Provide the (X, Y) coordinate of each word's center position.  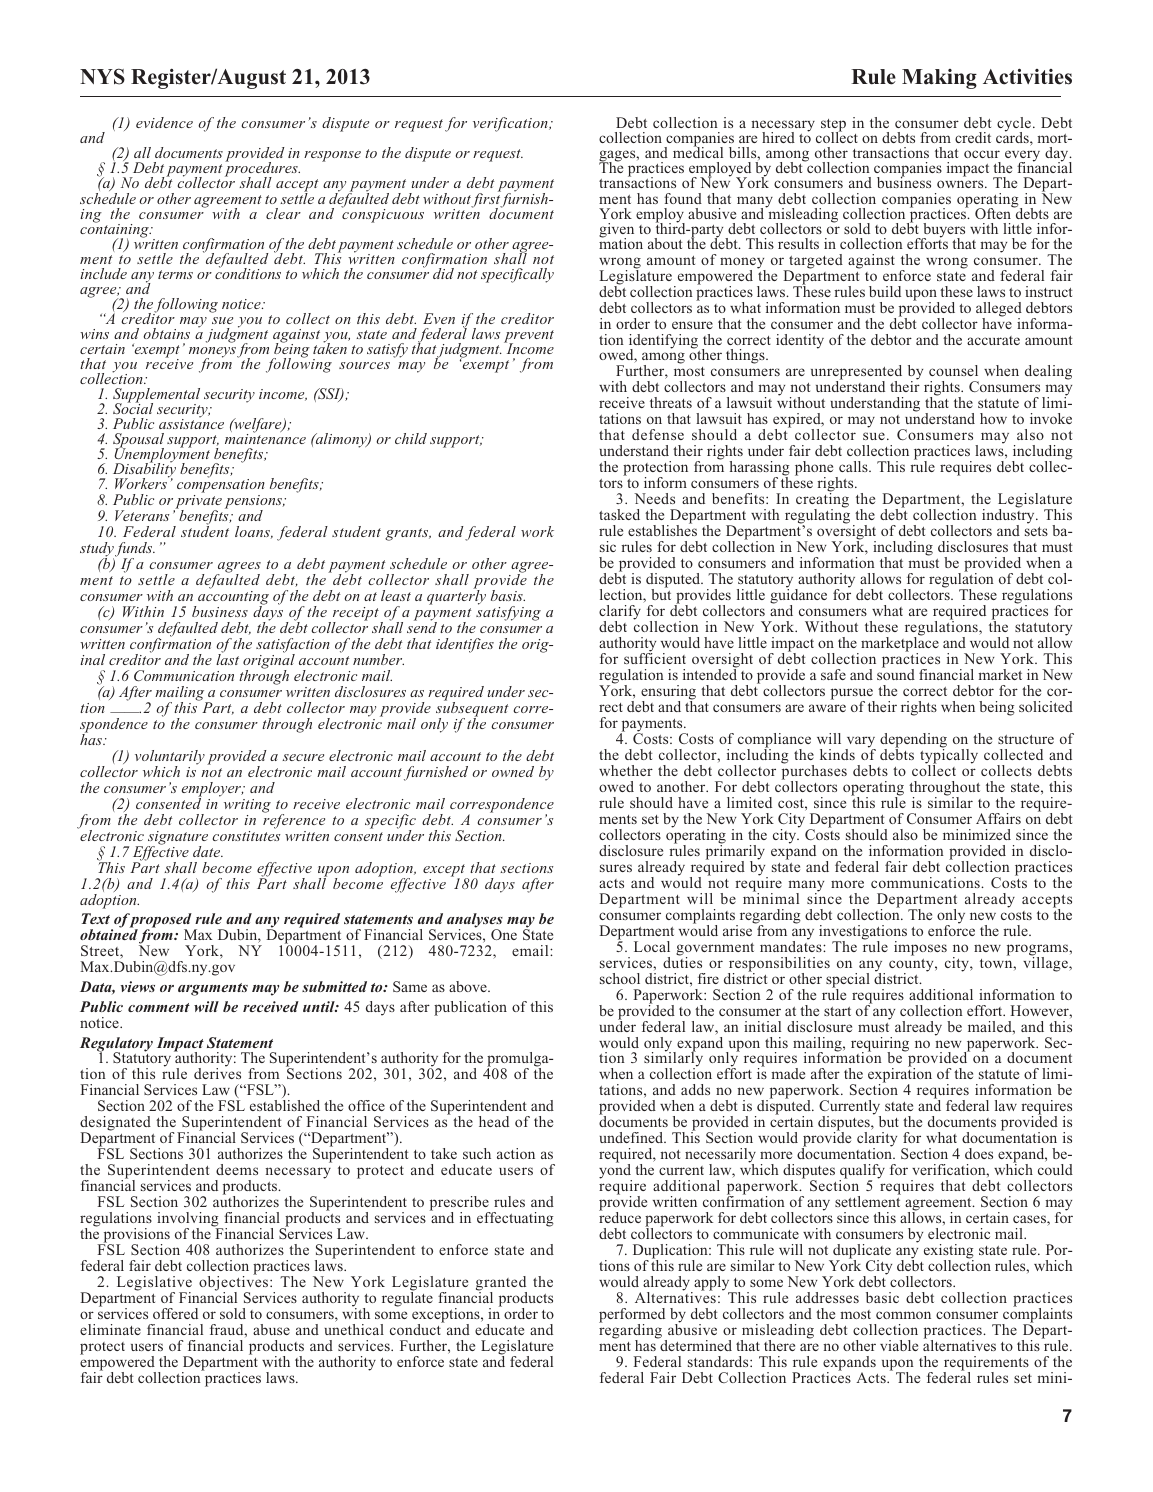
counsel (953, 370)
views (138, 986)
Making (939, 79)
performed (632, 1316)
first (487, 200)
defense (658, 434)
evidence (164, 122)
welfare (258, 427)
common (903, 1315)
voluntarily (170, 758)
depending (913, 741)
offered (175, 1313)
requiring (880, 1045)
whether (626, 770)
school (620, 978)
